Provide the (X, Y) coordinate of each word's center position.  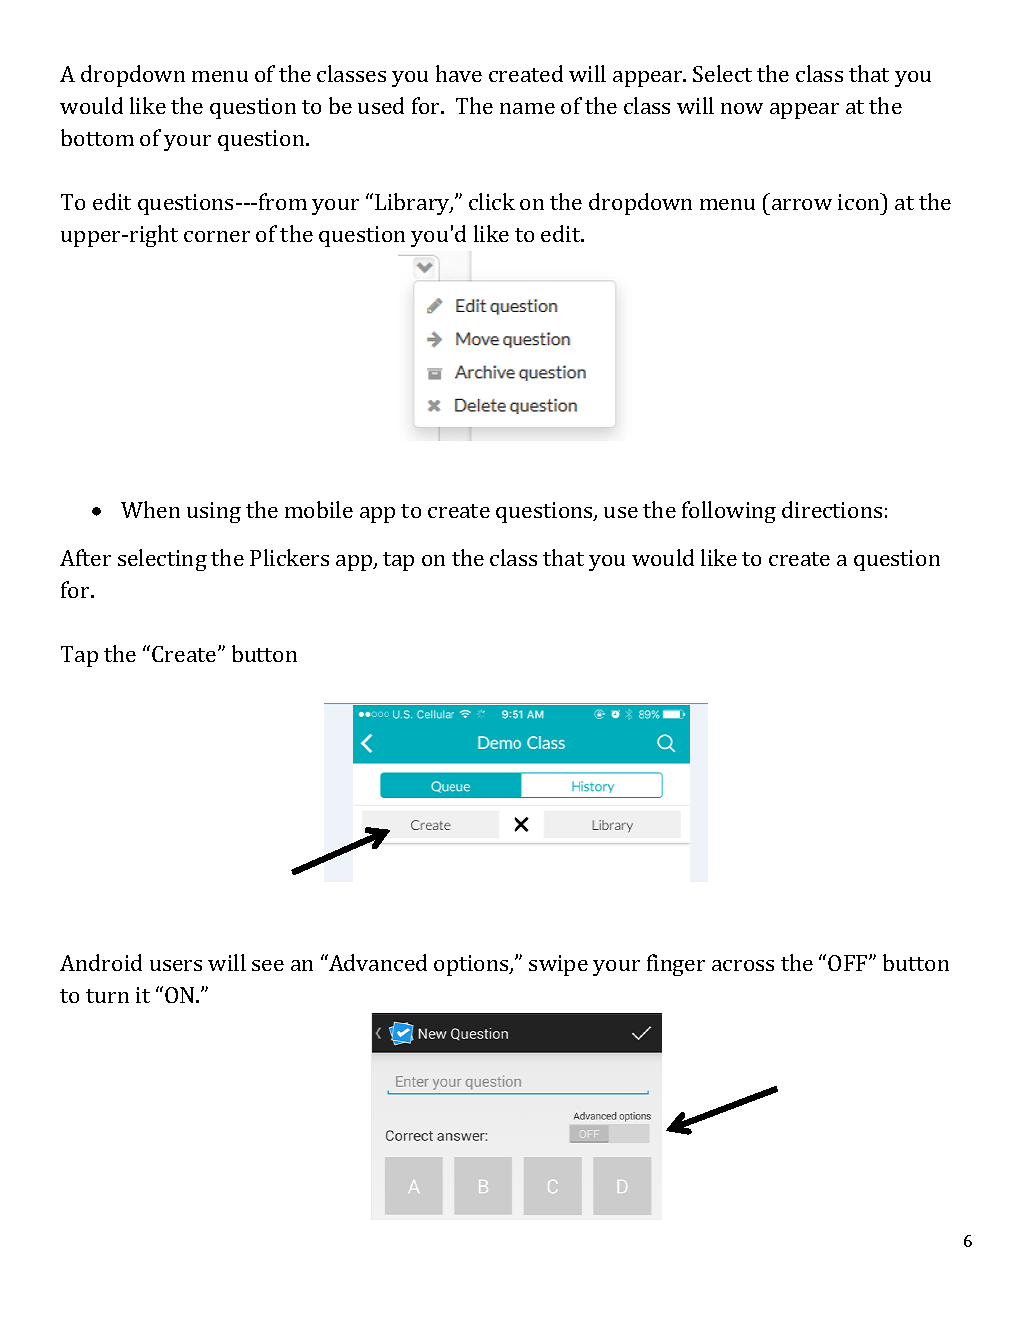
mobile (319, 509)
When (150, 509)
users (176, 965)
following (729, 512)
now (742, 108)
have (459, 73)
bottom (97, 137)
